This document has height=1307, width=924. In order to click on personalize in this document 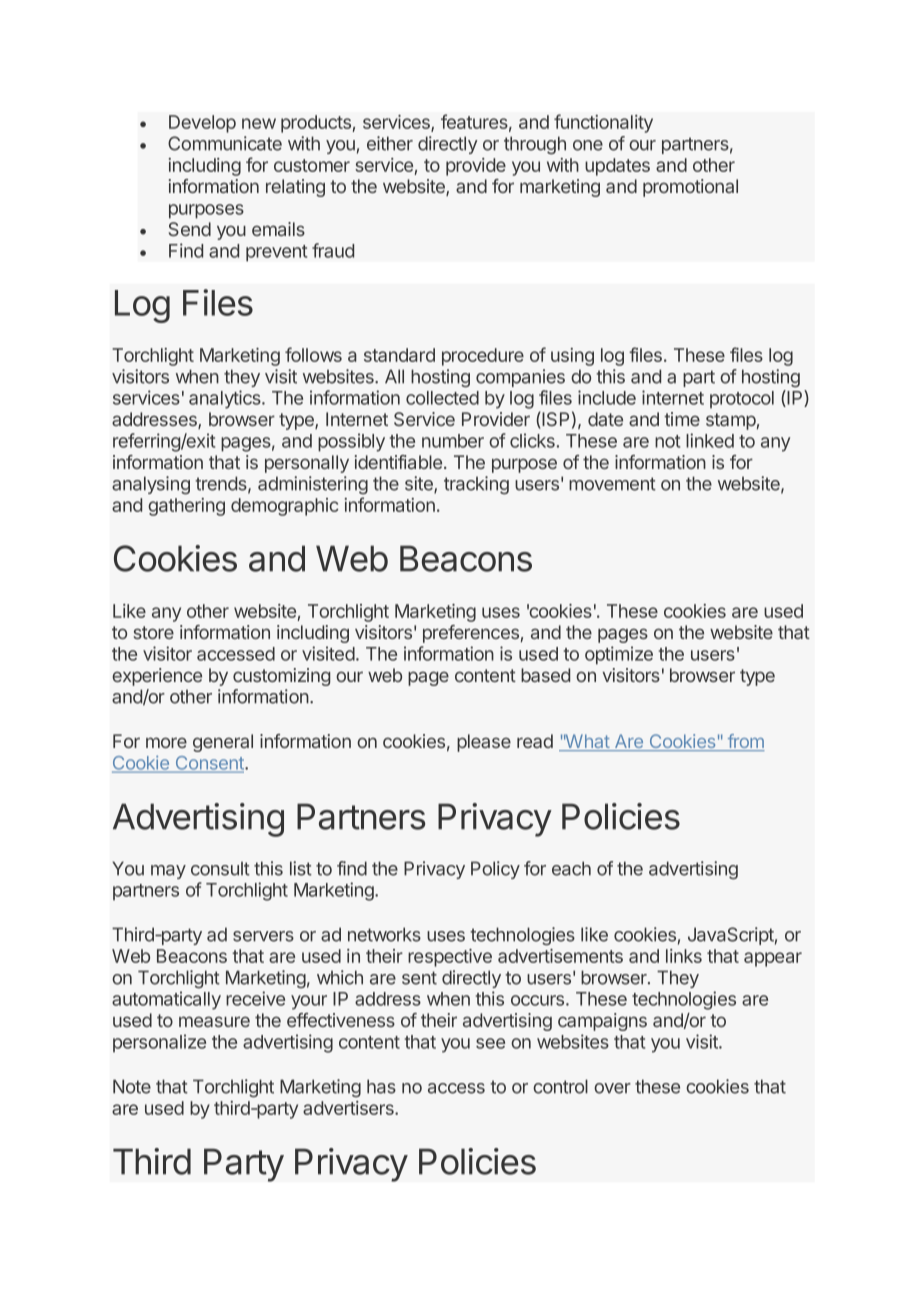, I will do `click(159, 1043)`.
